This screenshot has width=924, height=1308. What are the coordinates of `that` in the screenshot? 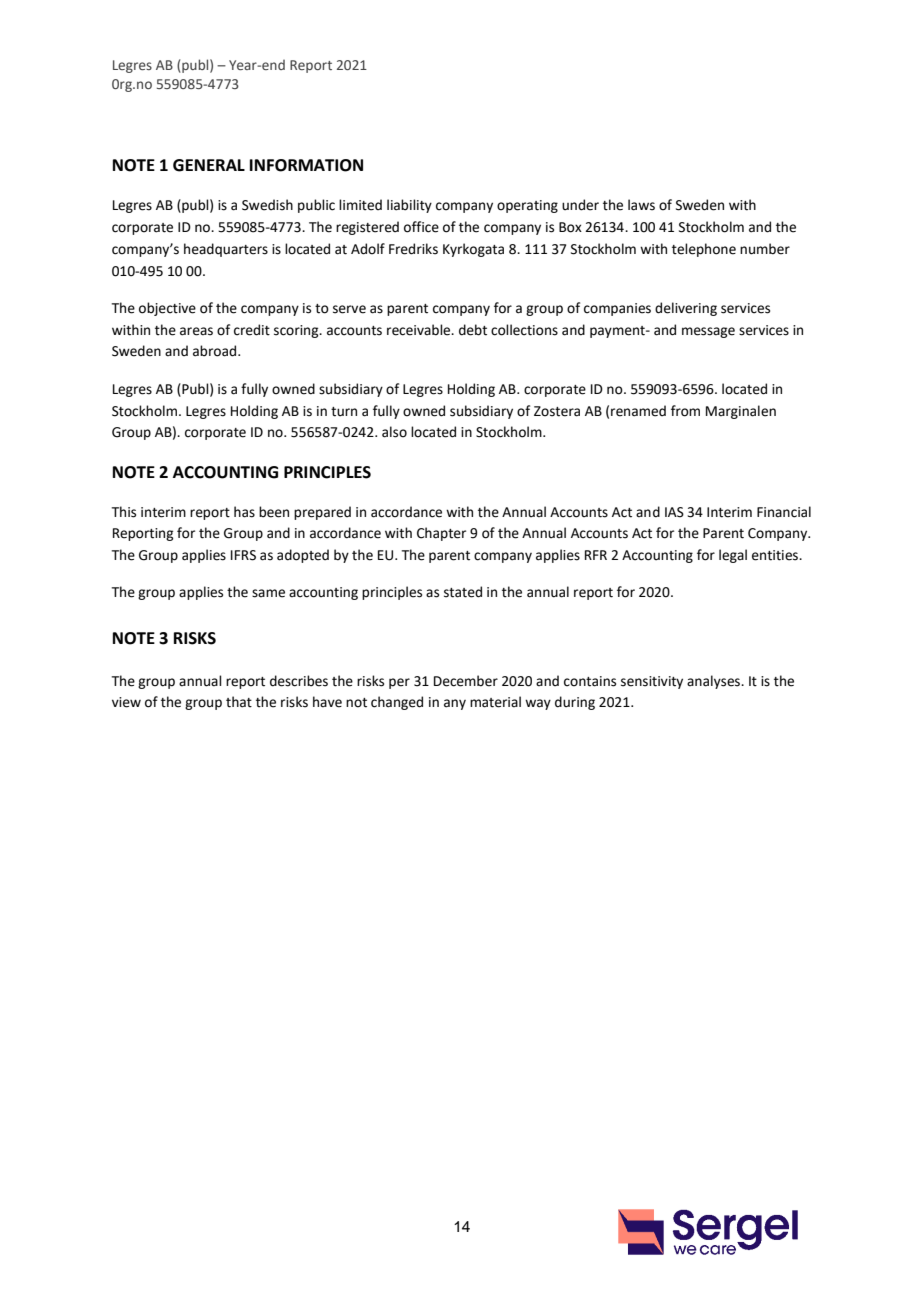 It's located at (239, 702).
